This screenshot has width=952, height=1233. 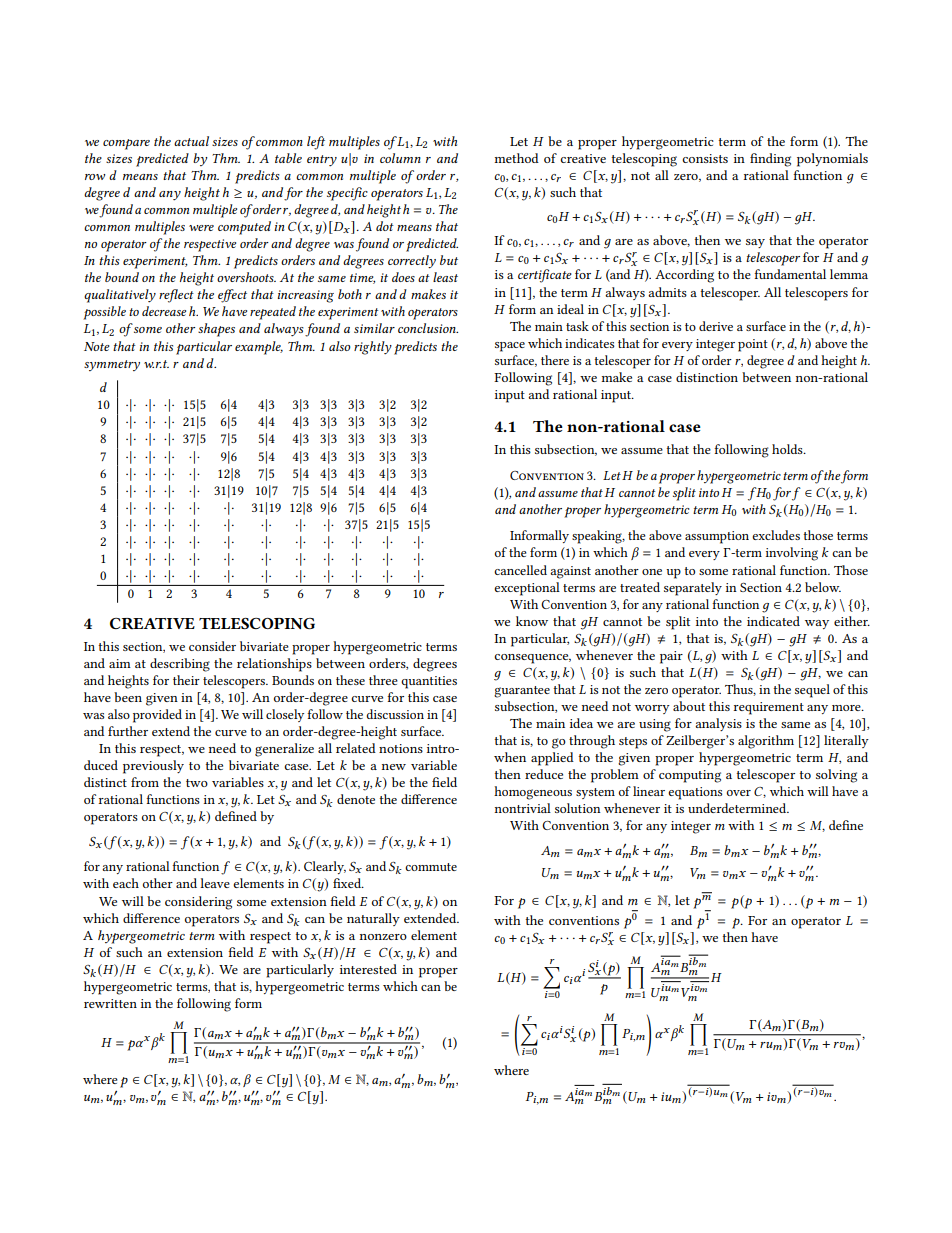 What do you see at coordinates (523, 808) in the screenshot?
I see `nontrivial` at bounding box center [523, 808].
